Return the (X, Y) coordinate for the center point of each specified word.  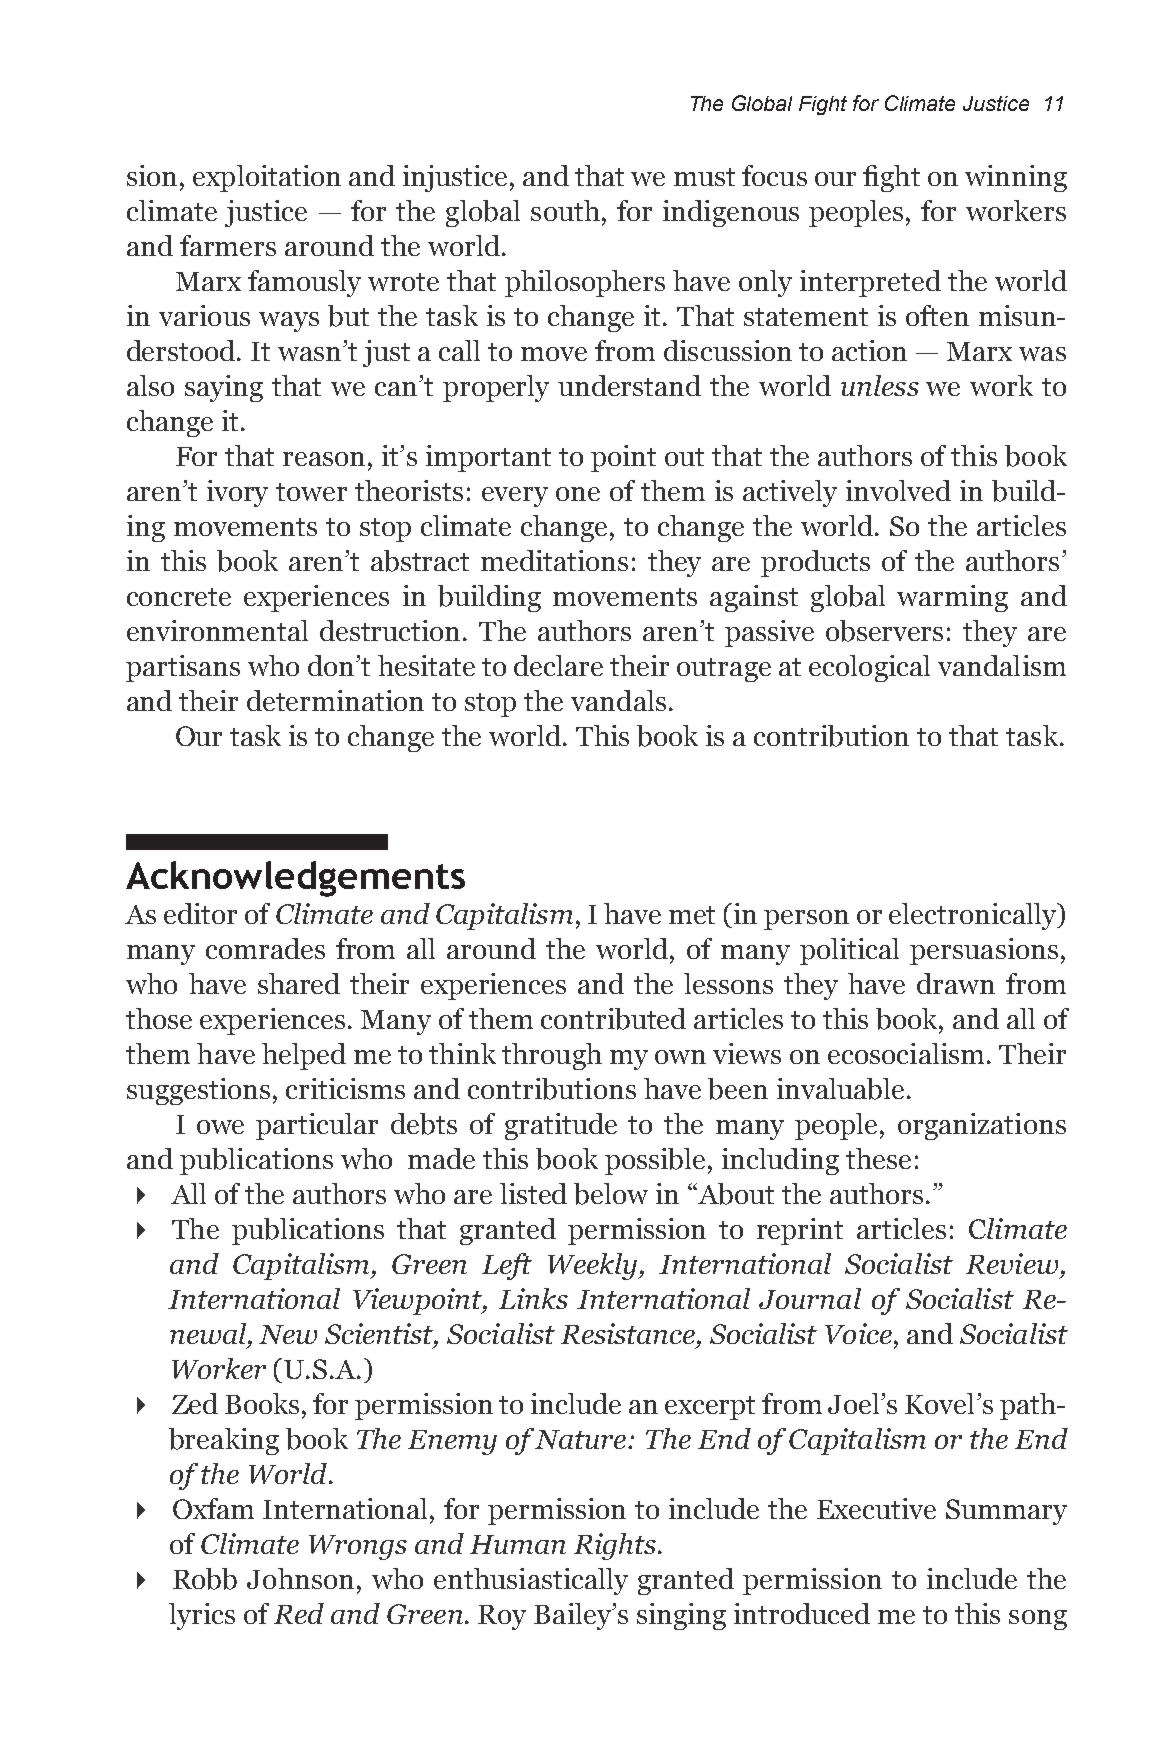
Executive (876, 1508)
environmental (217, 630)
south (565, 210)
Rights (615, 1546)
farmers (228, 245)
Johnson (300, 1578)
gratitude (561, 1126)
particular (317, 1126)
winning (1016, 178)
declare (558, 665)
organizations (982, 1126)
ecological (869, 668)
